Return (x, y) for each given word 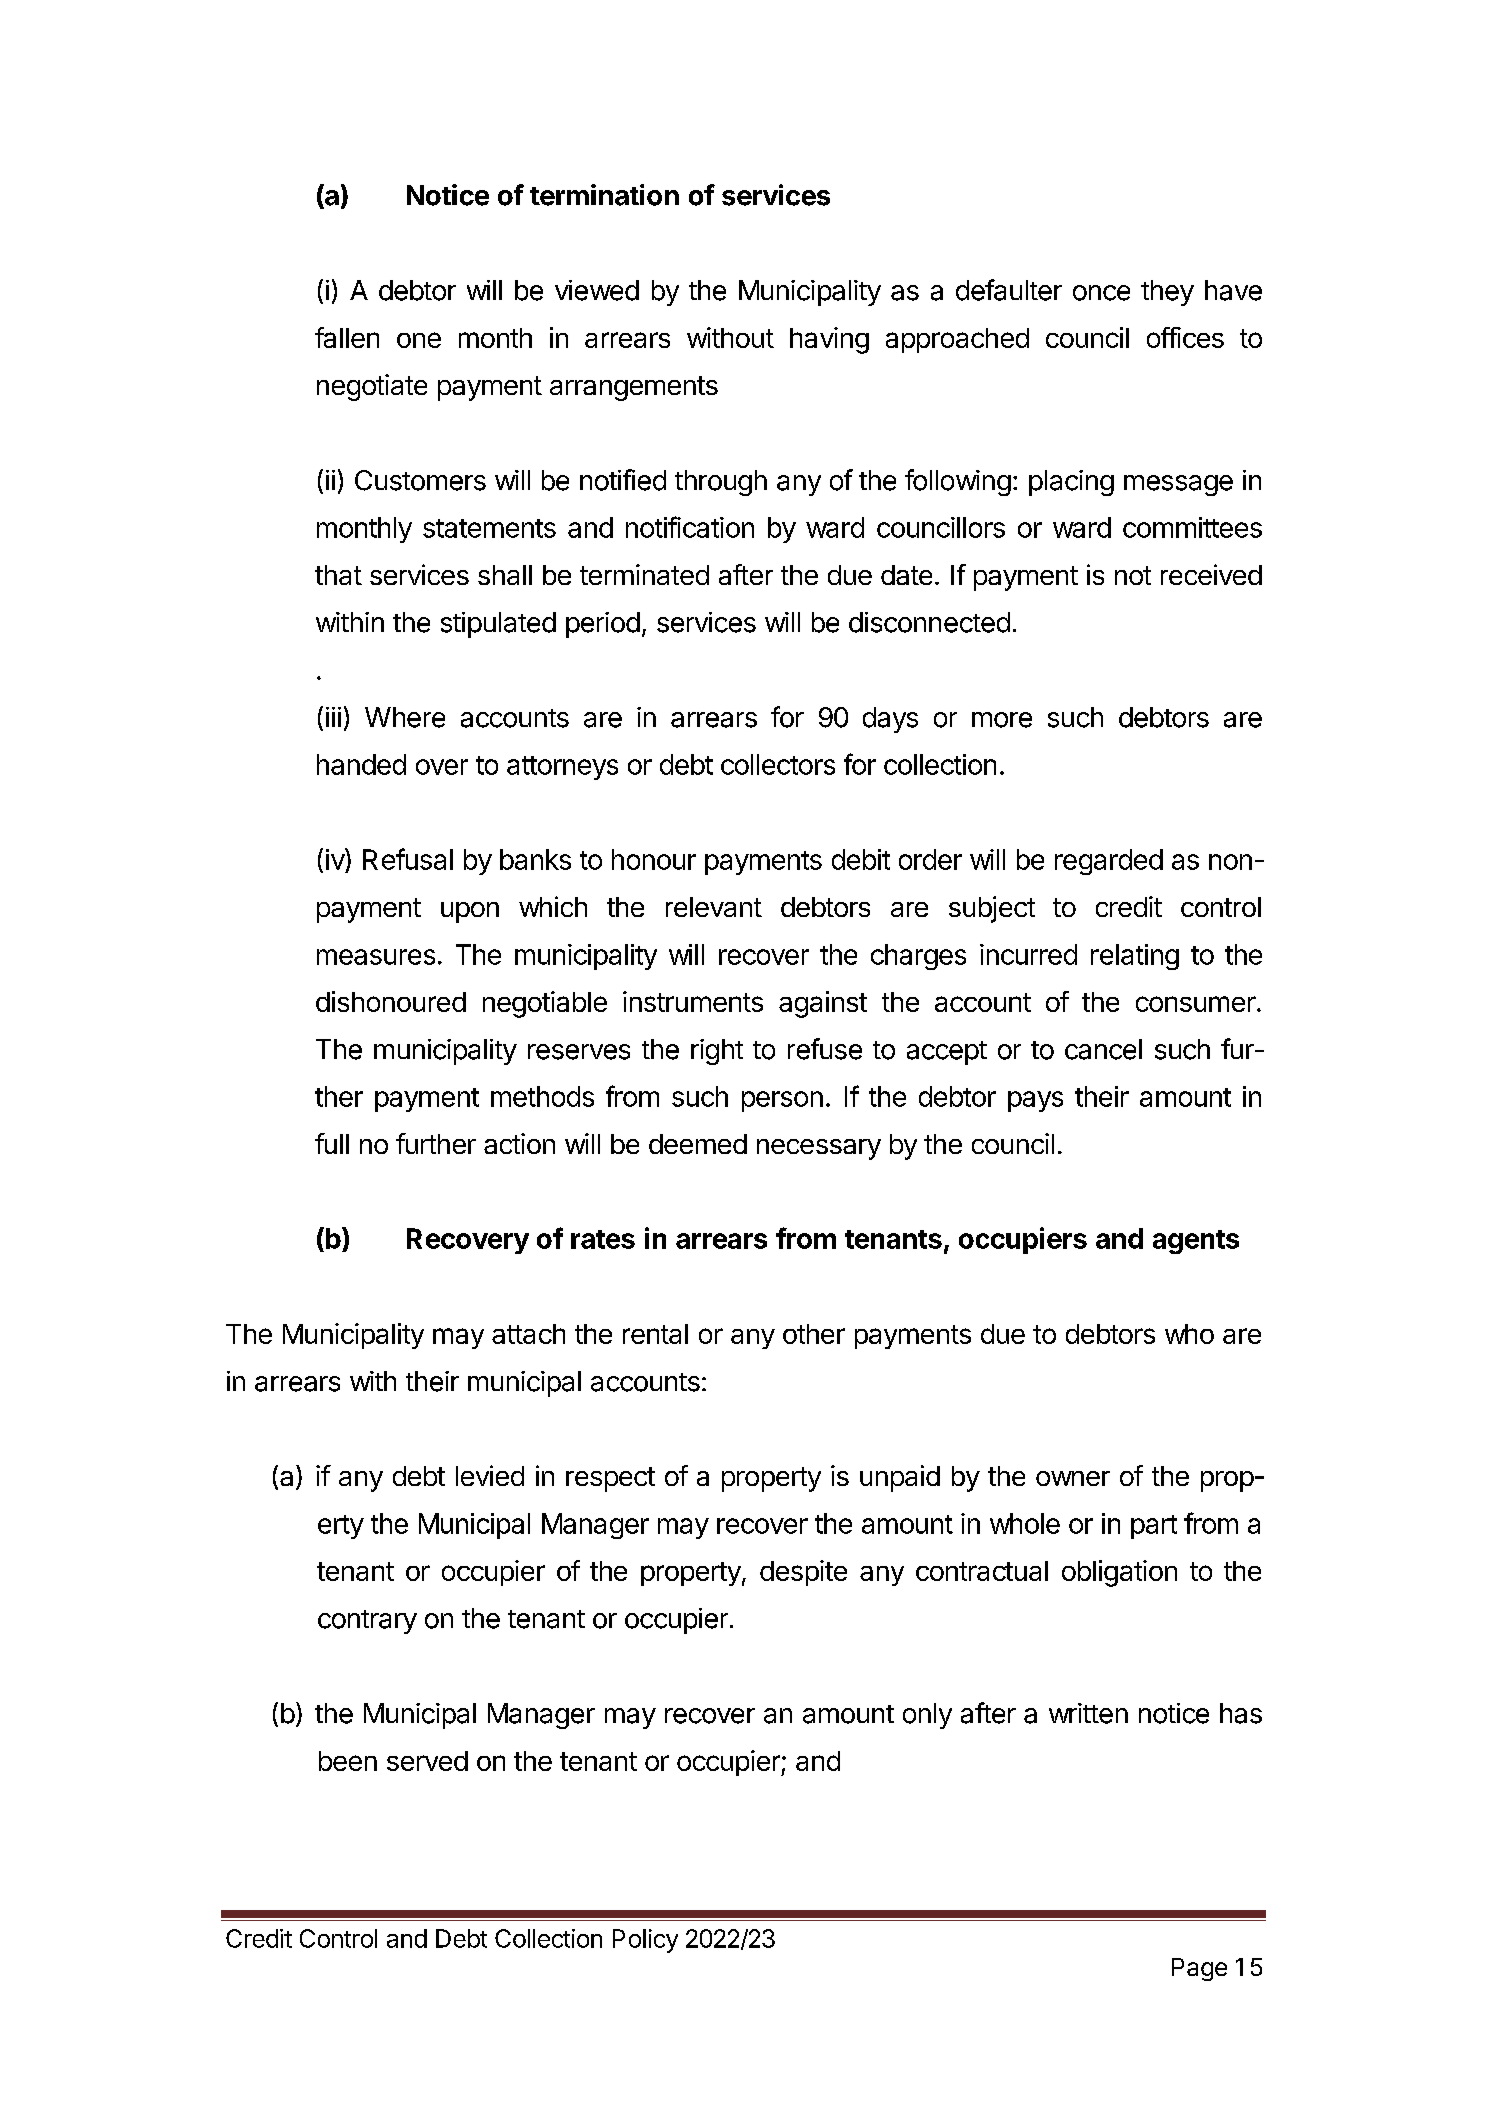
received (1211, 574)
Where (405, 717)
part (1154, 1527)
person (782, 1101)
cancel (1103, 1049)
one (419, 340)
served (427, 1761)
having (829, 340)
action (519, 1143)
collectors (778, 764)
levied (490, 1475)
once (1101, 293)
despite (803, 1573)
